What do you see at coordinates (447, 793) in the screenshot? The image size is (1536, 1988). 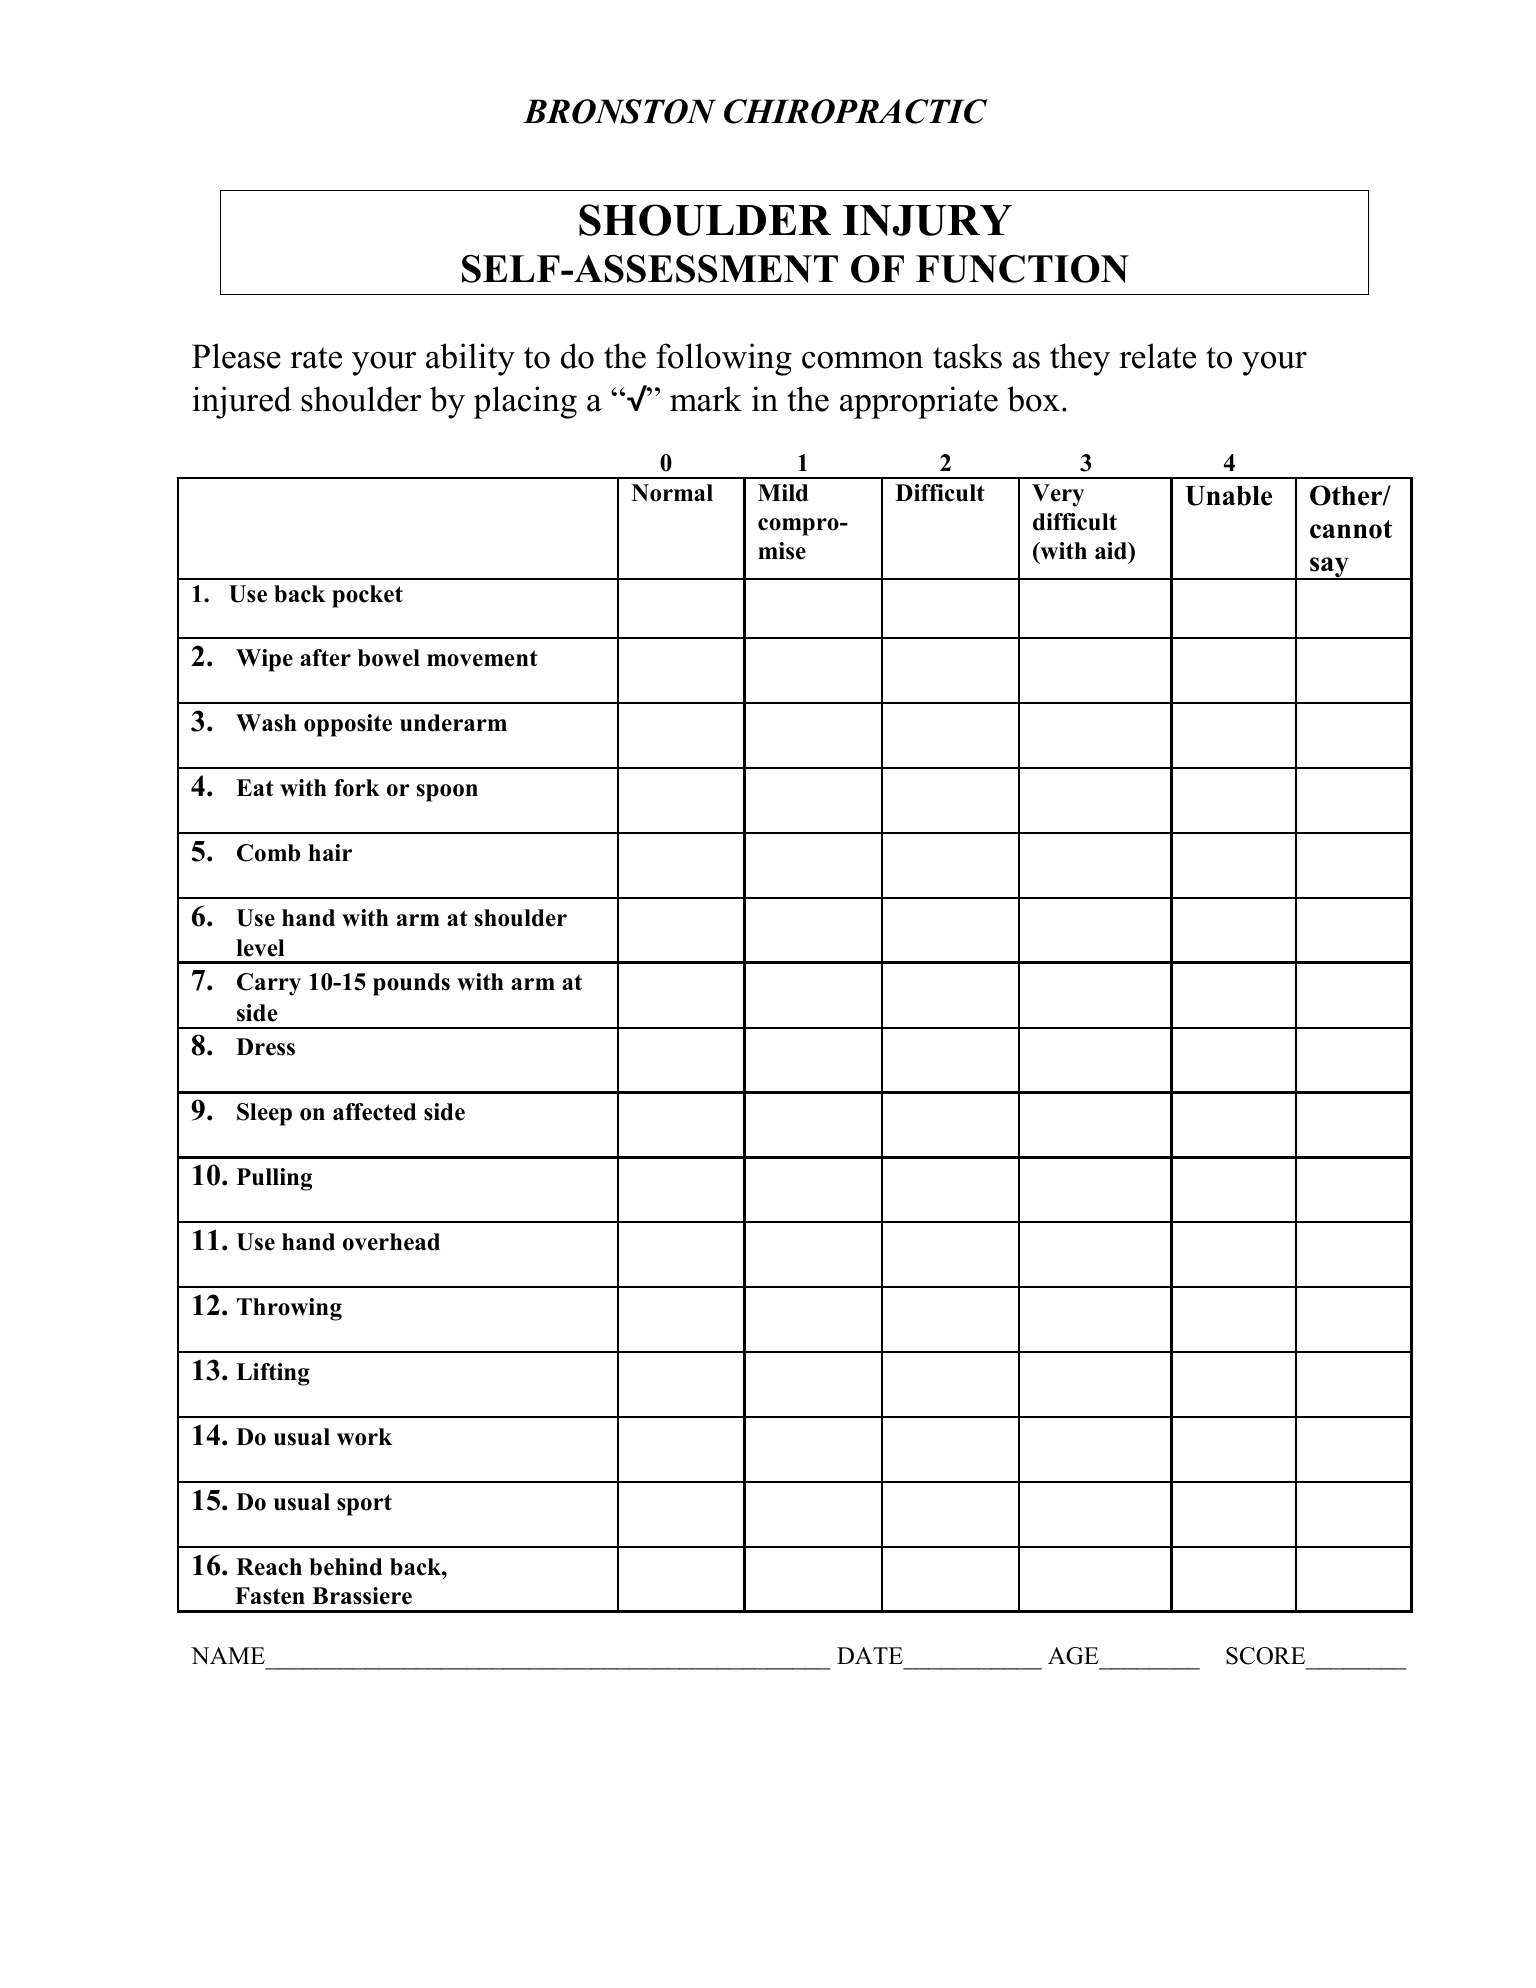 I see `spoon` at bounding box center [447, 793].
